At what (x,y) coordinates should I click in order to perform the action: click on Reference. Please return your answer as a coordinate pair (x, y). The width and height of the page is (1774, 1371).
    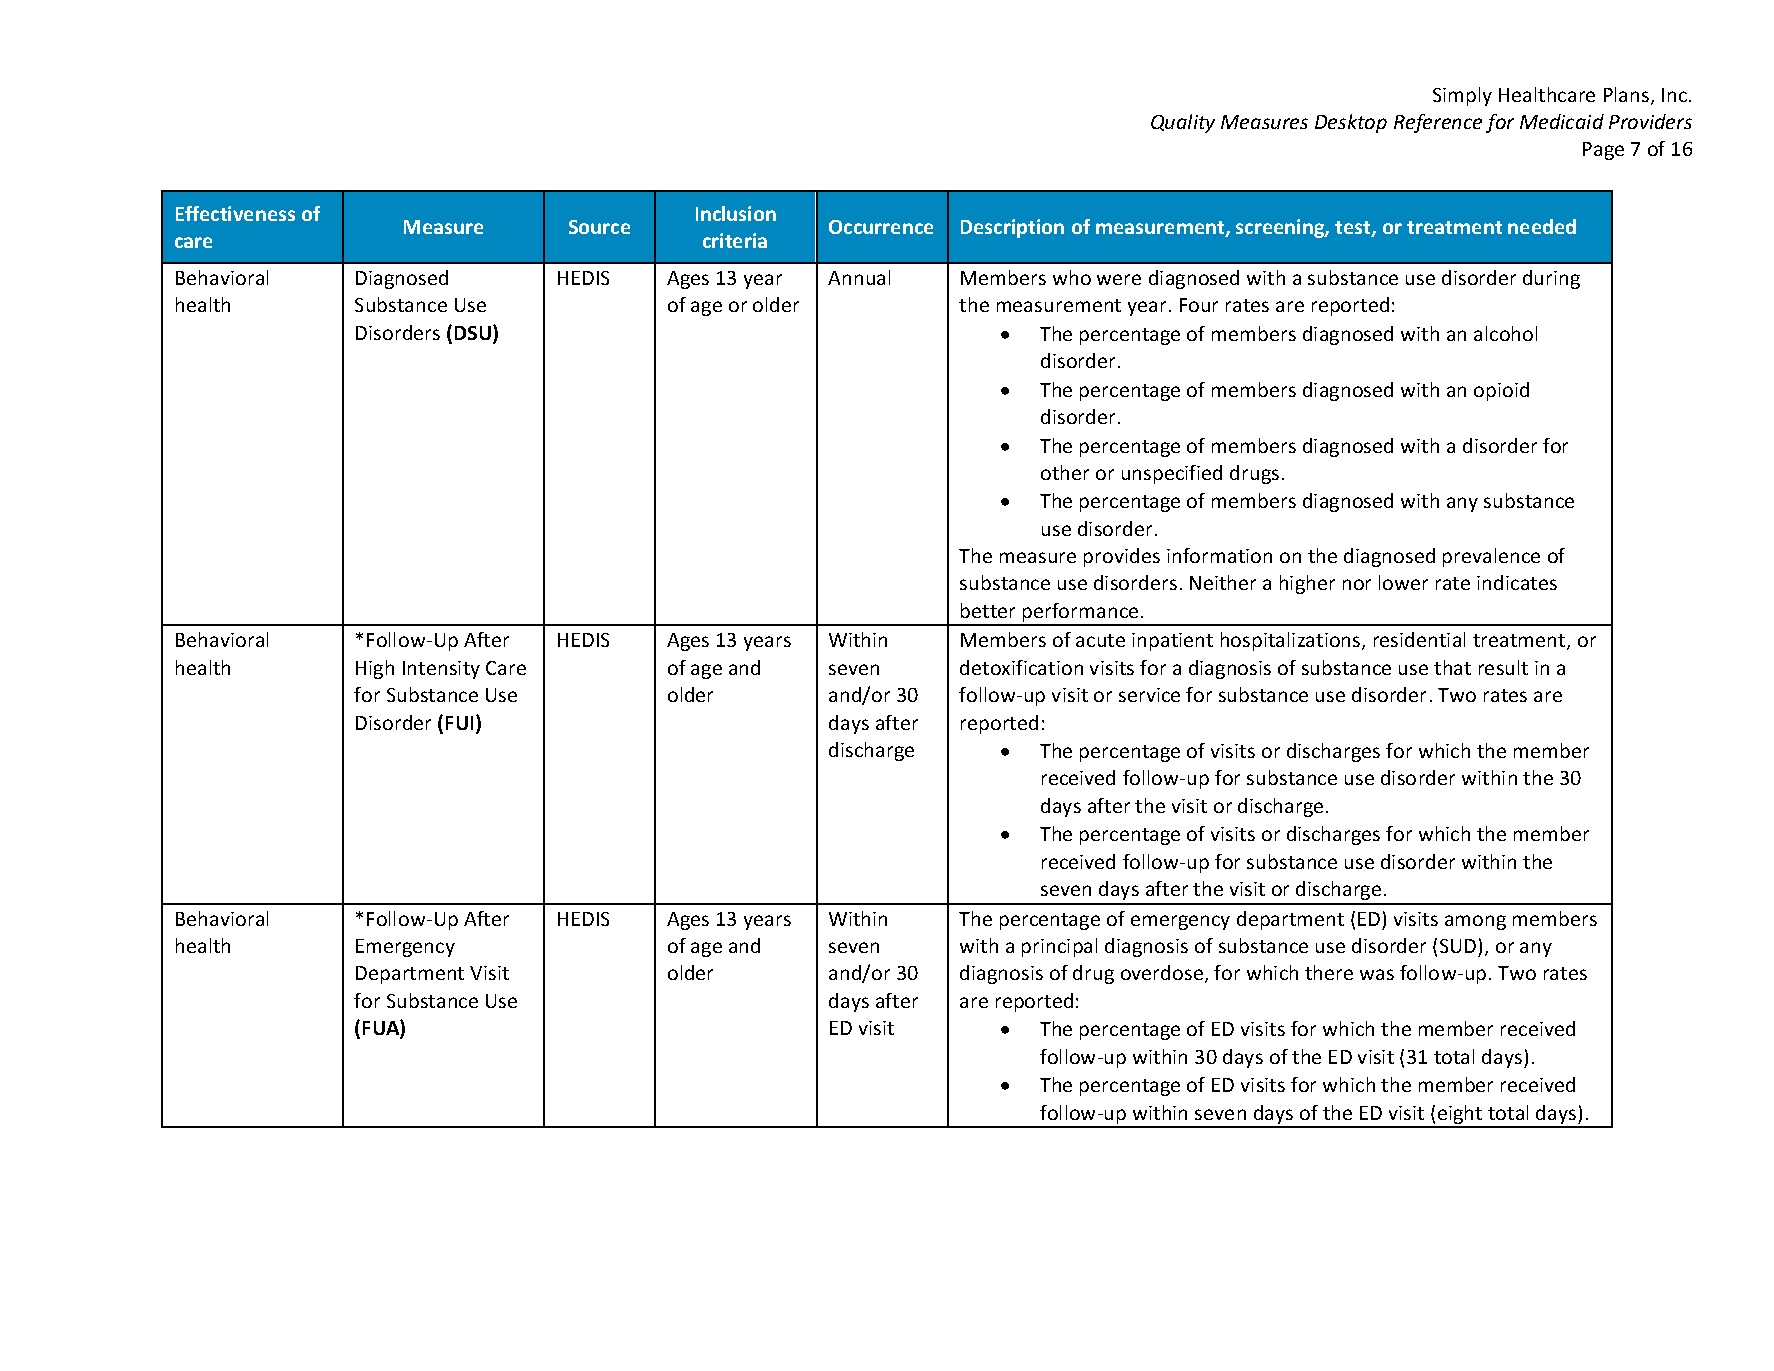
    Looking at the image, I should click on (1438, 123).
